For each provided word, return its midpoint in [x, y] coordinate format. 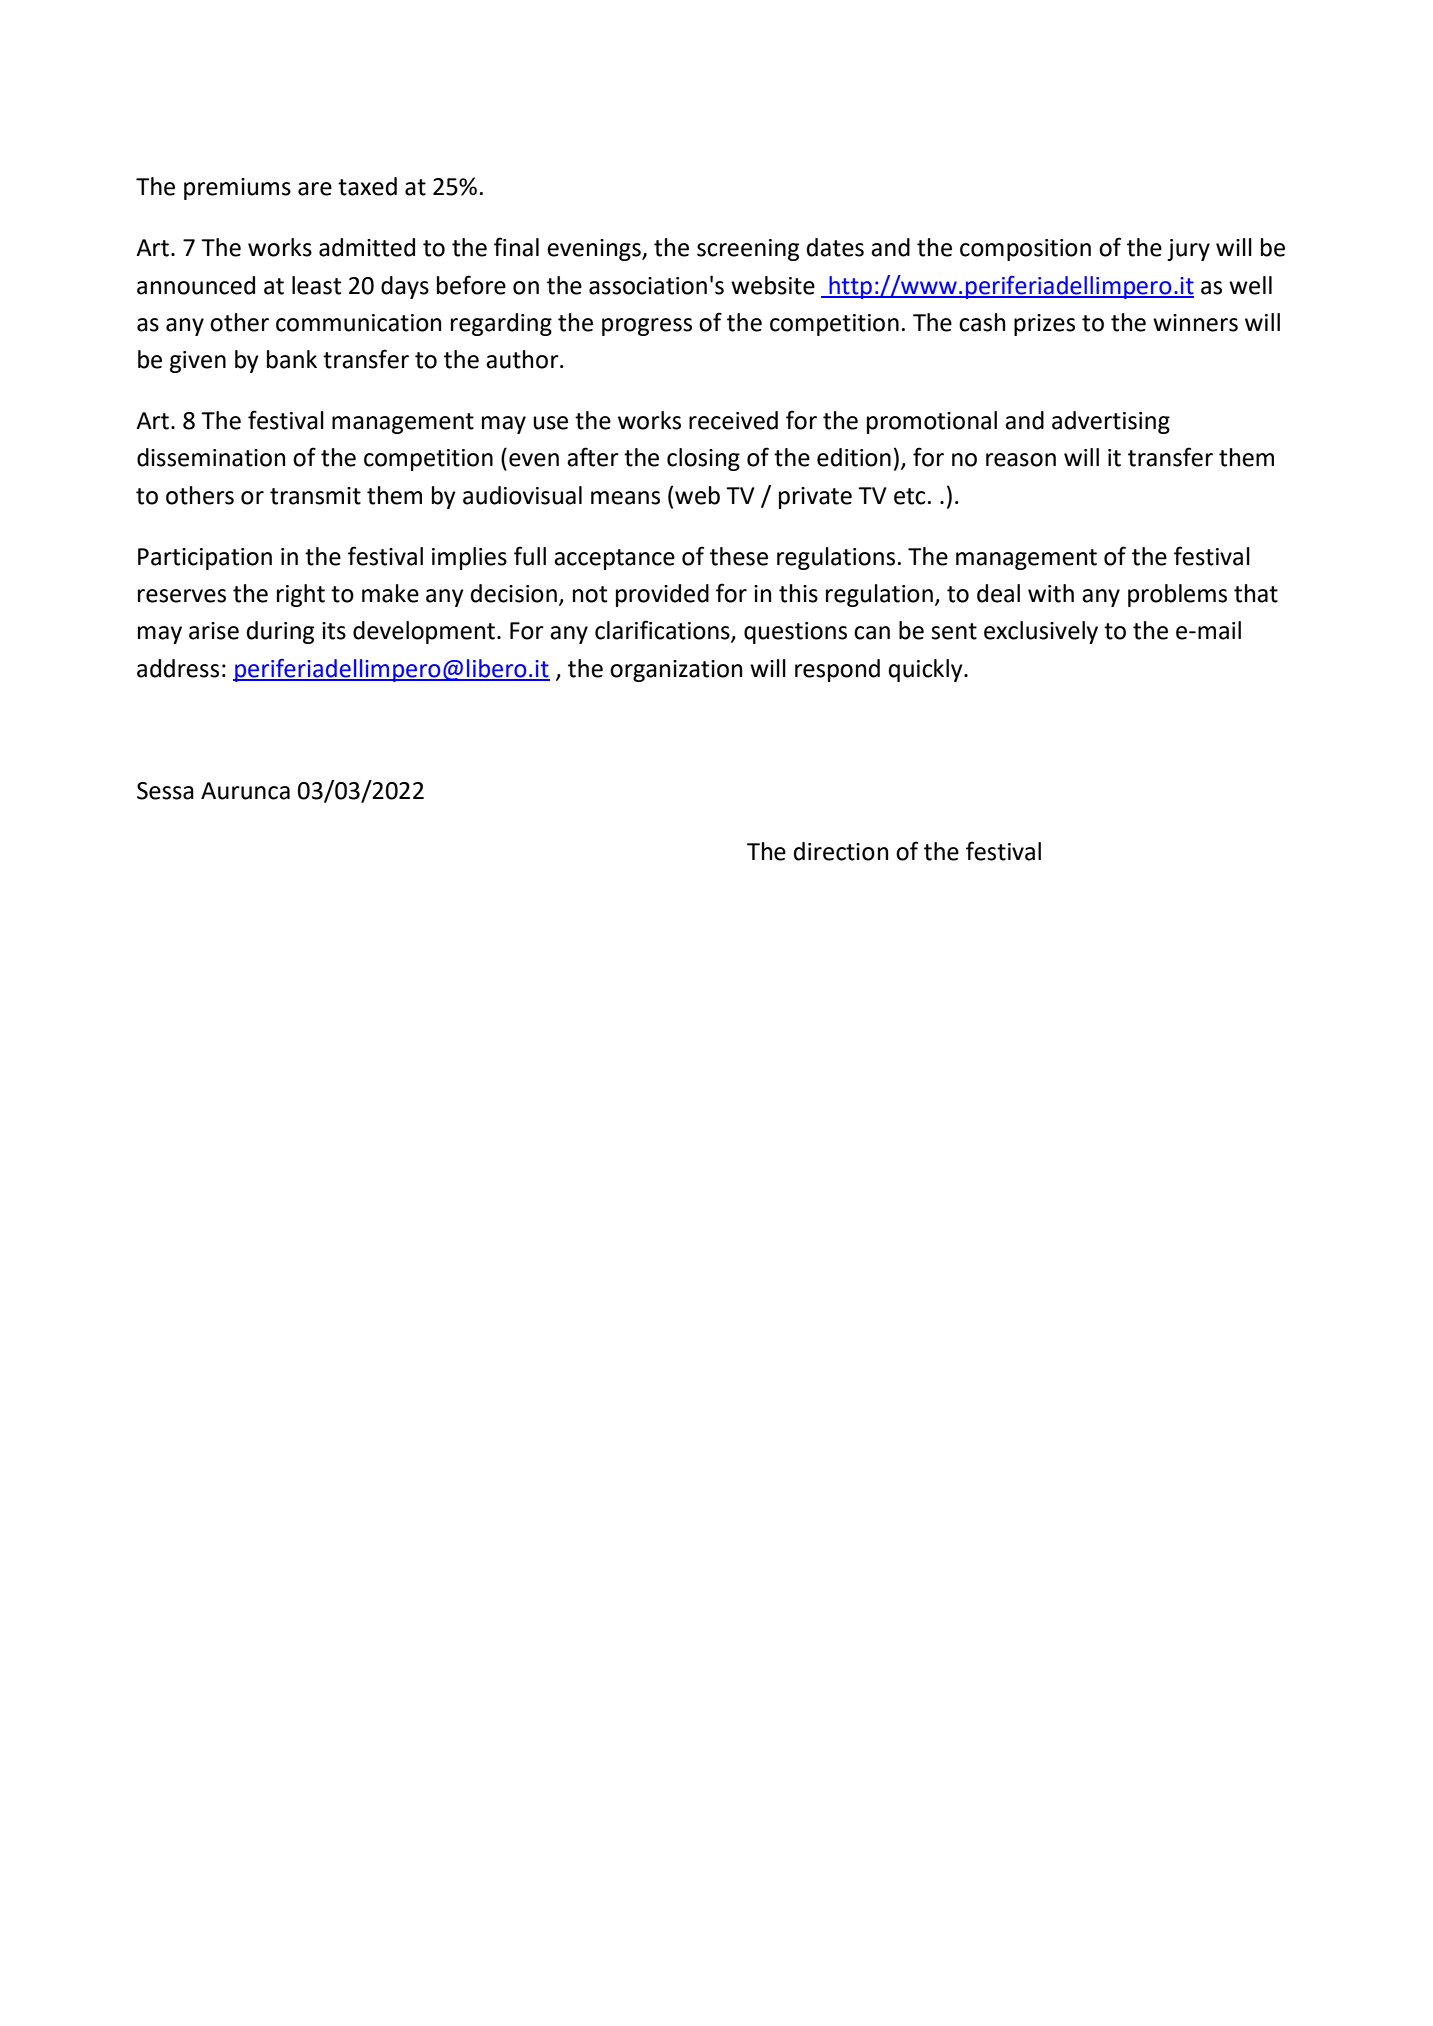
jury [1188, 250]
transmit [315, 496]
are [315, 189]
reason [1021, 460]
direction [841, 851]
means [625, 498]
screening [748, 250]
